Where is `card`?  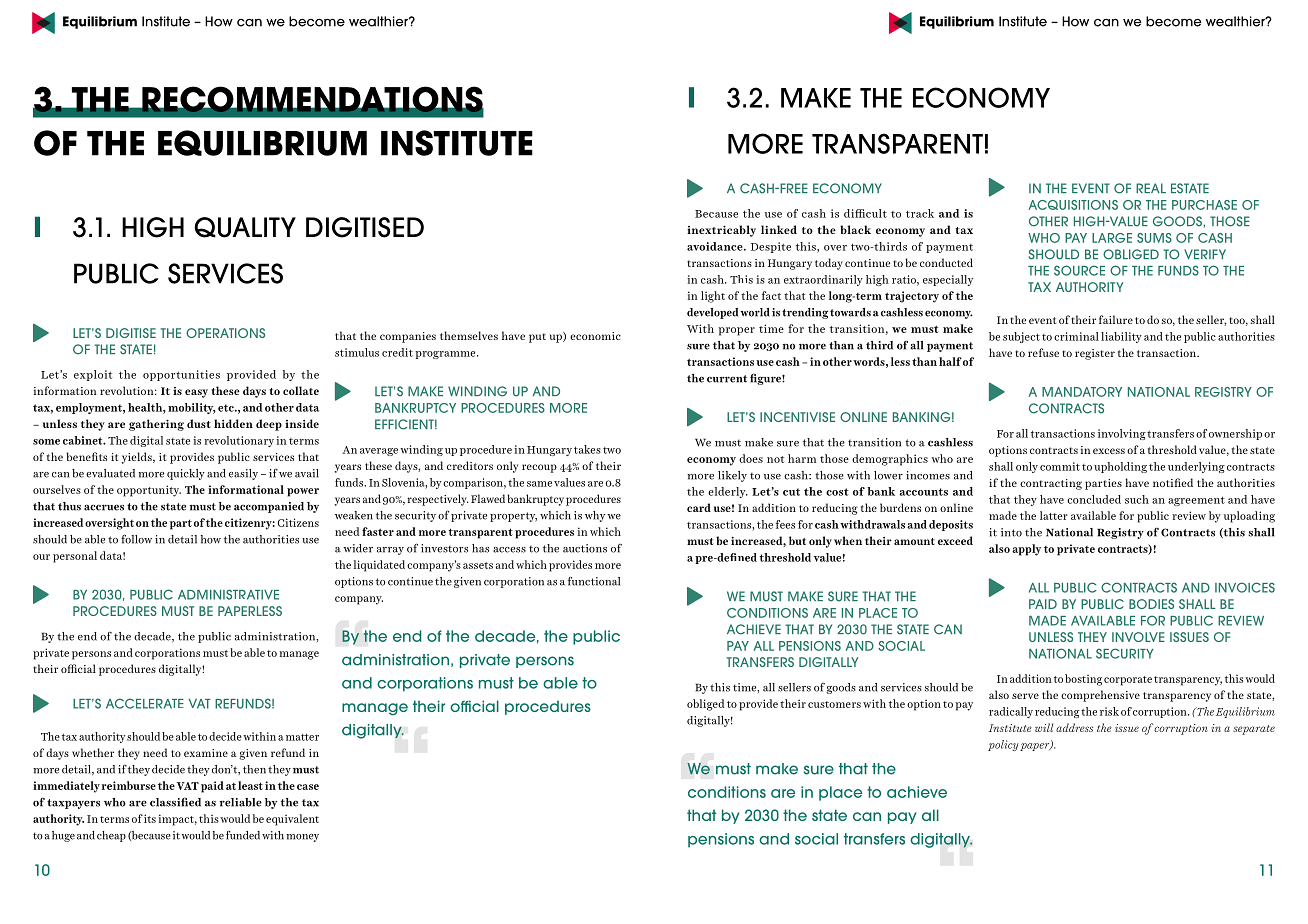 card is located at coordinates (699, 507).
